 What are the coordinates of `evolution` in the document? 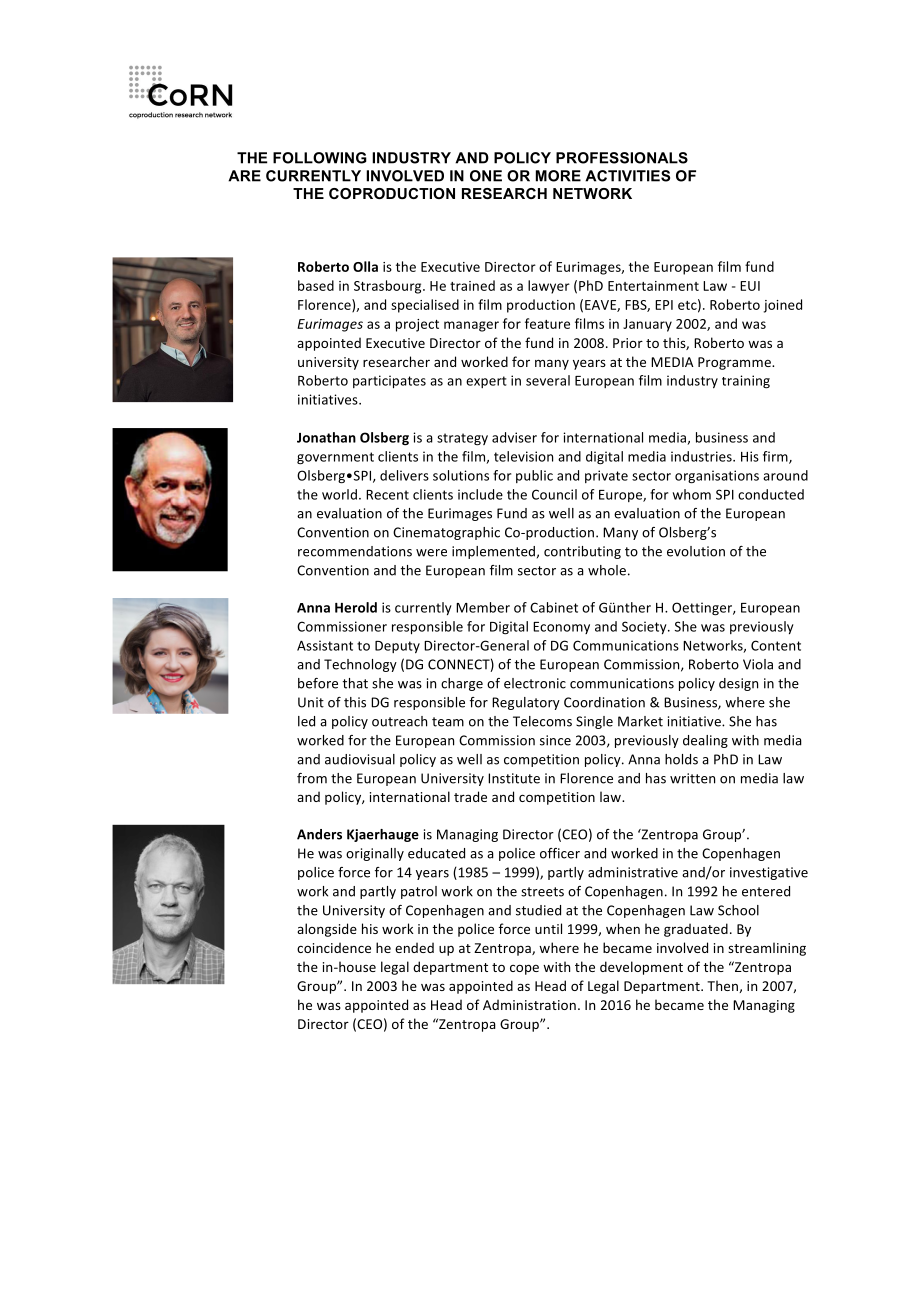 It's located at (696, 551).
